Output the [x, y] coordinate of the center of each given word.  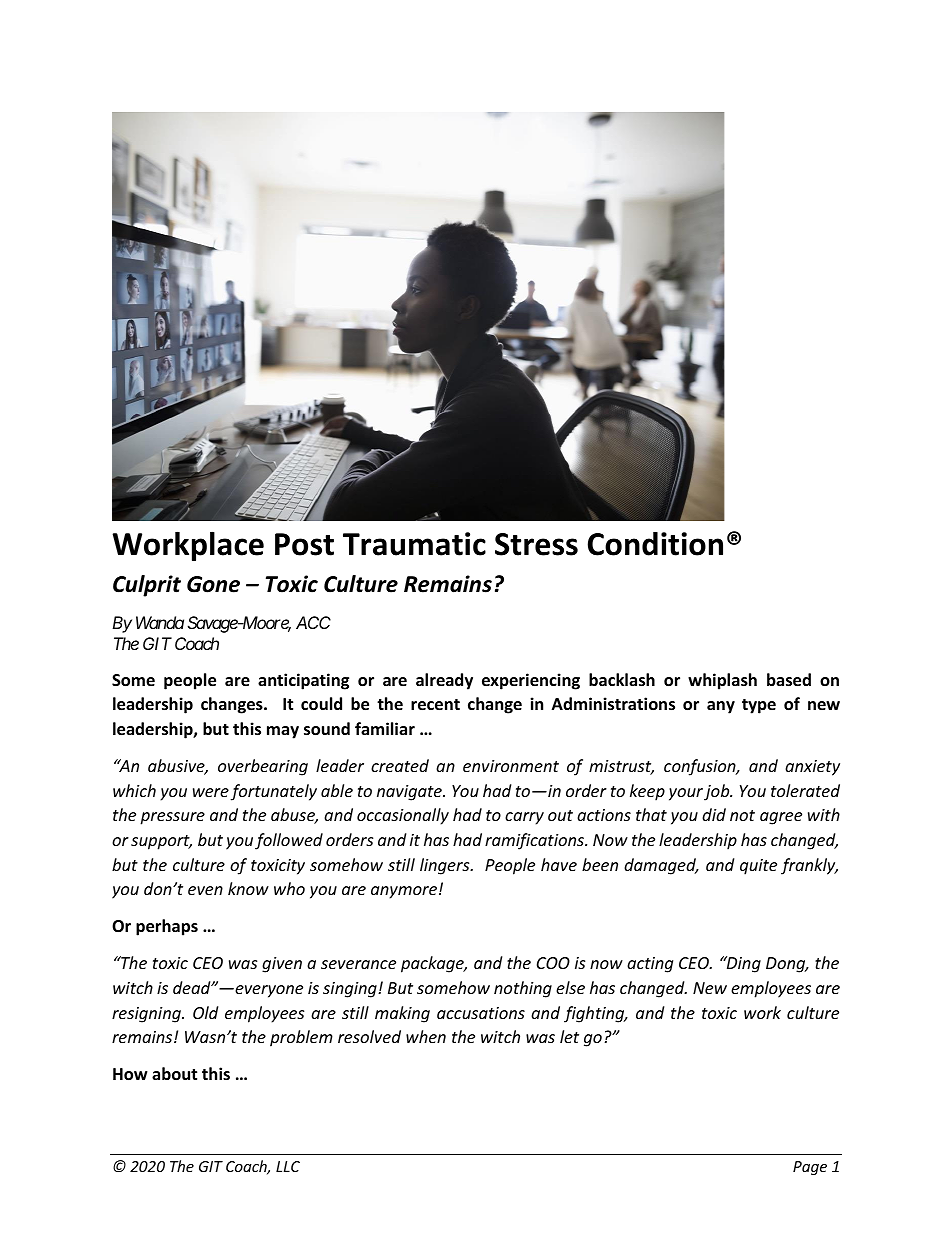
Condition [655, 544]
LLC [288, 1166]
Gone [213, 584]
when [426, 1036]
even [205, 890]
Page [810, 1168]
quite [758, 867]
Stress [536, 544]
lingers [446, 866]
